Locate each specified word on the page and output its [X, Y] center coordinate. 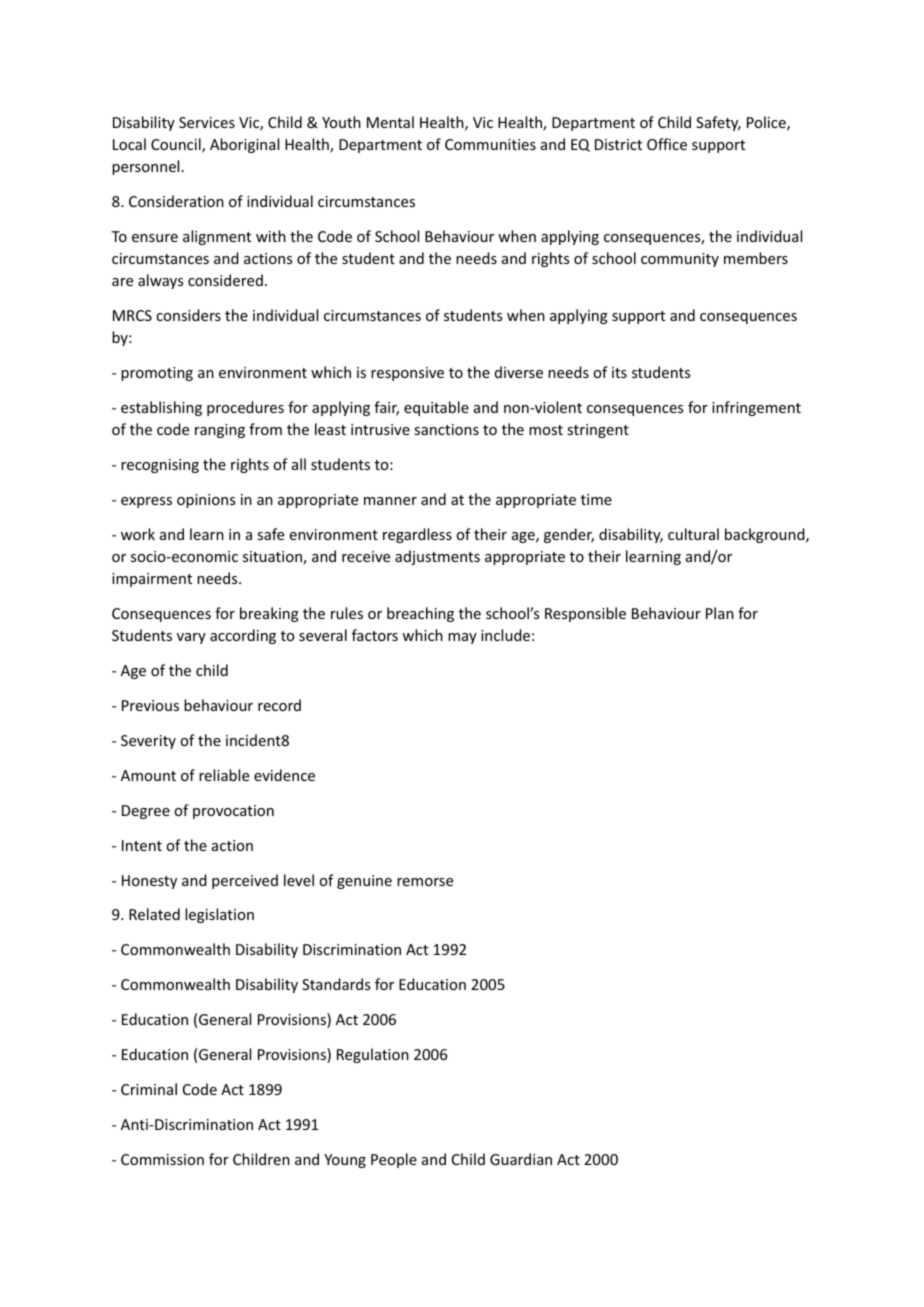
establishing [161, 408]
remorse [425, 882]
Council [177, 145]
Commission [162, 1159]
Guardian [521, 1159]
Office [667, 144]
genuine [364, 882]
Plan [720, 613]
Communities [490, 144]
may [462, 638]
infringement [756, 408]
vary [191, 638]
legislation [219, 915]
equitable [436, 408]
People [394, 1160]
